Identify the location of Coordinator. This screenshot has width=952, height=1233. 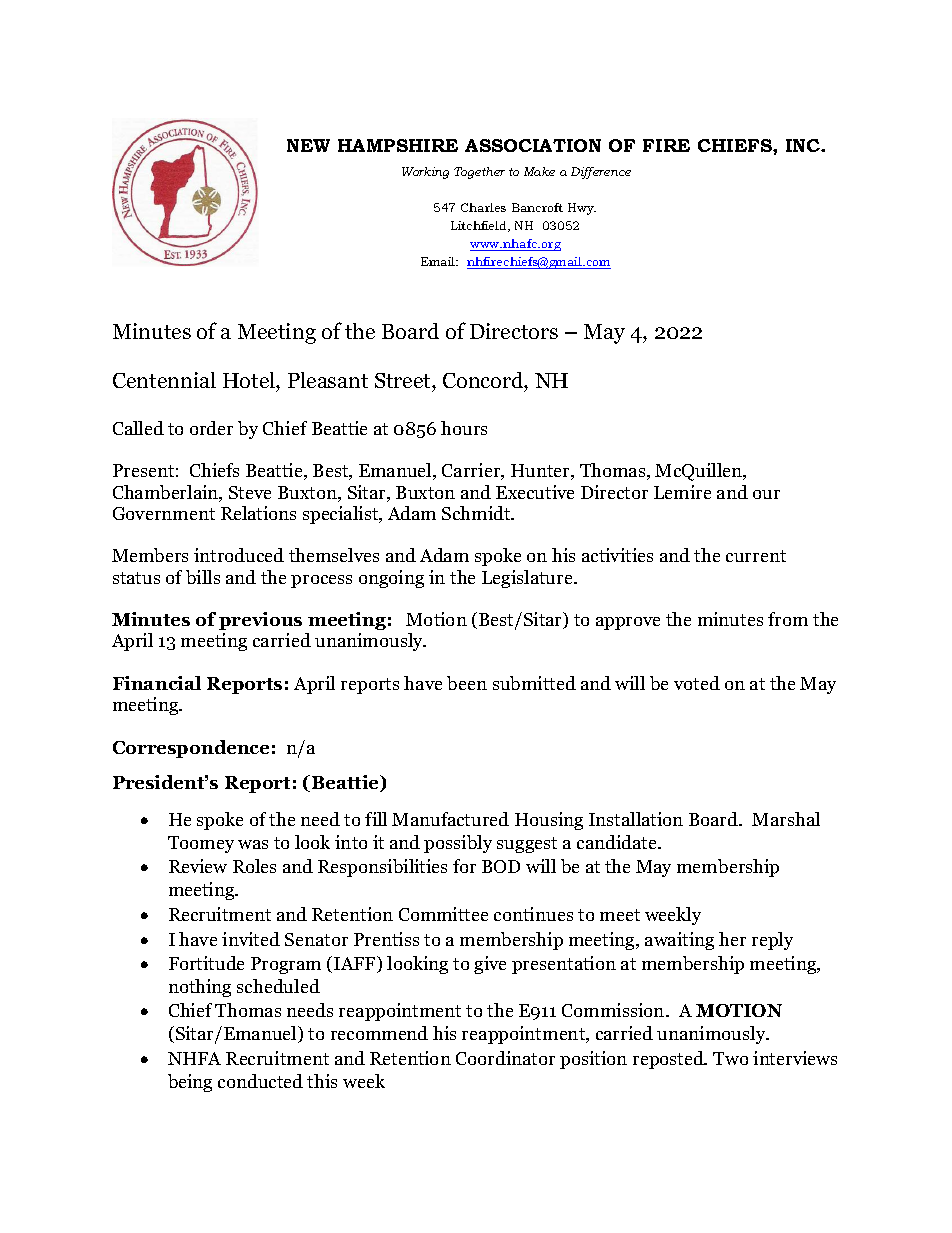
(505, 1058).
